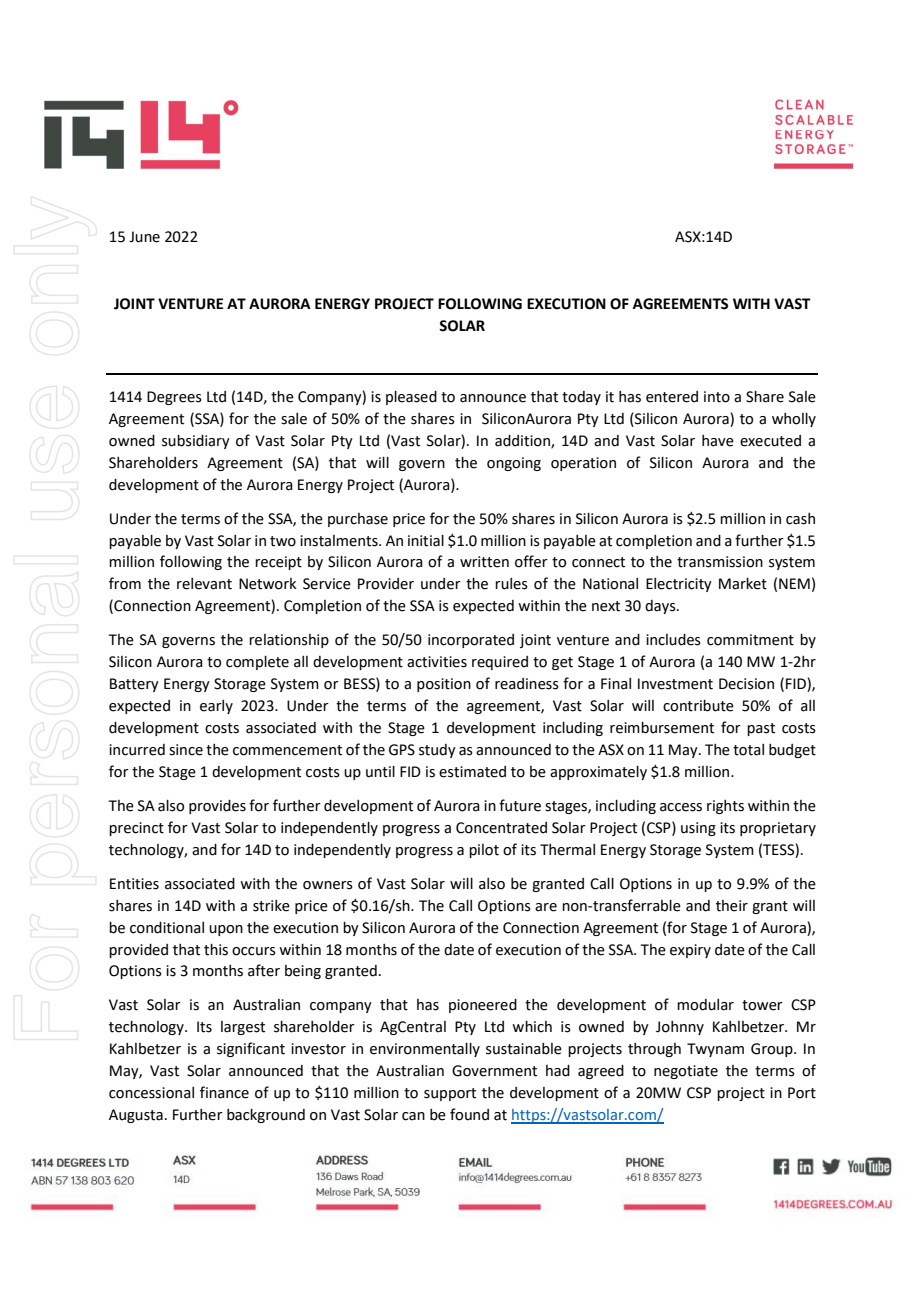 Image resolution: width=924 pixels, height=1308 pixels. What do you see at coordinates (144, 237) in the image?
I see `June` at bounding box center [144, 237].
